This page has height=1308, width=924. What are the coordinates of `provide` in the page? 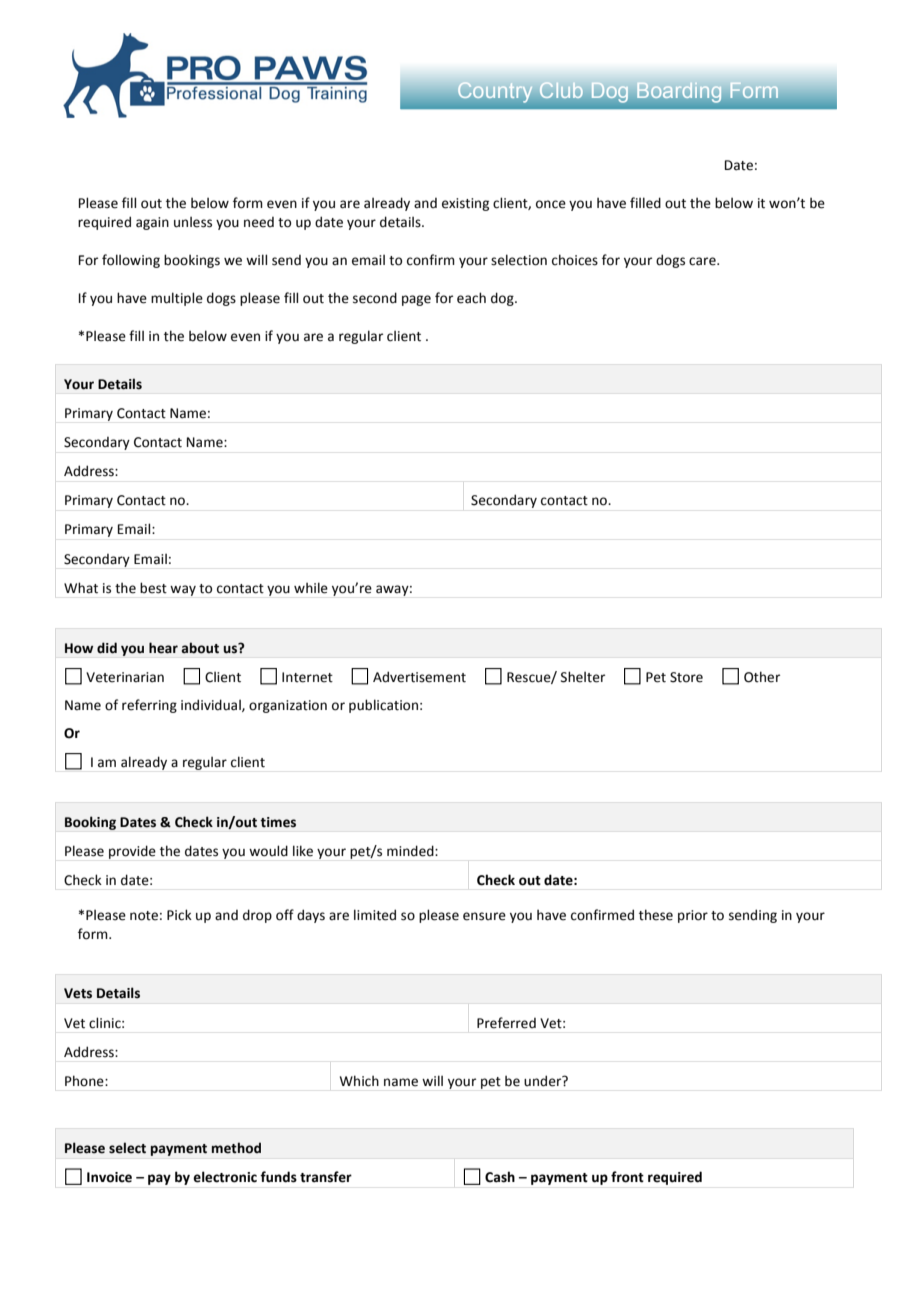 It's located at (132, 852).
